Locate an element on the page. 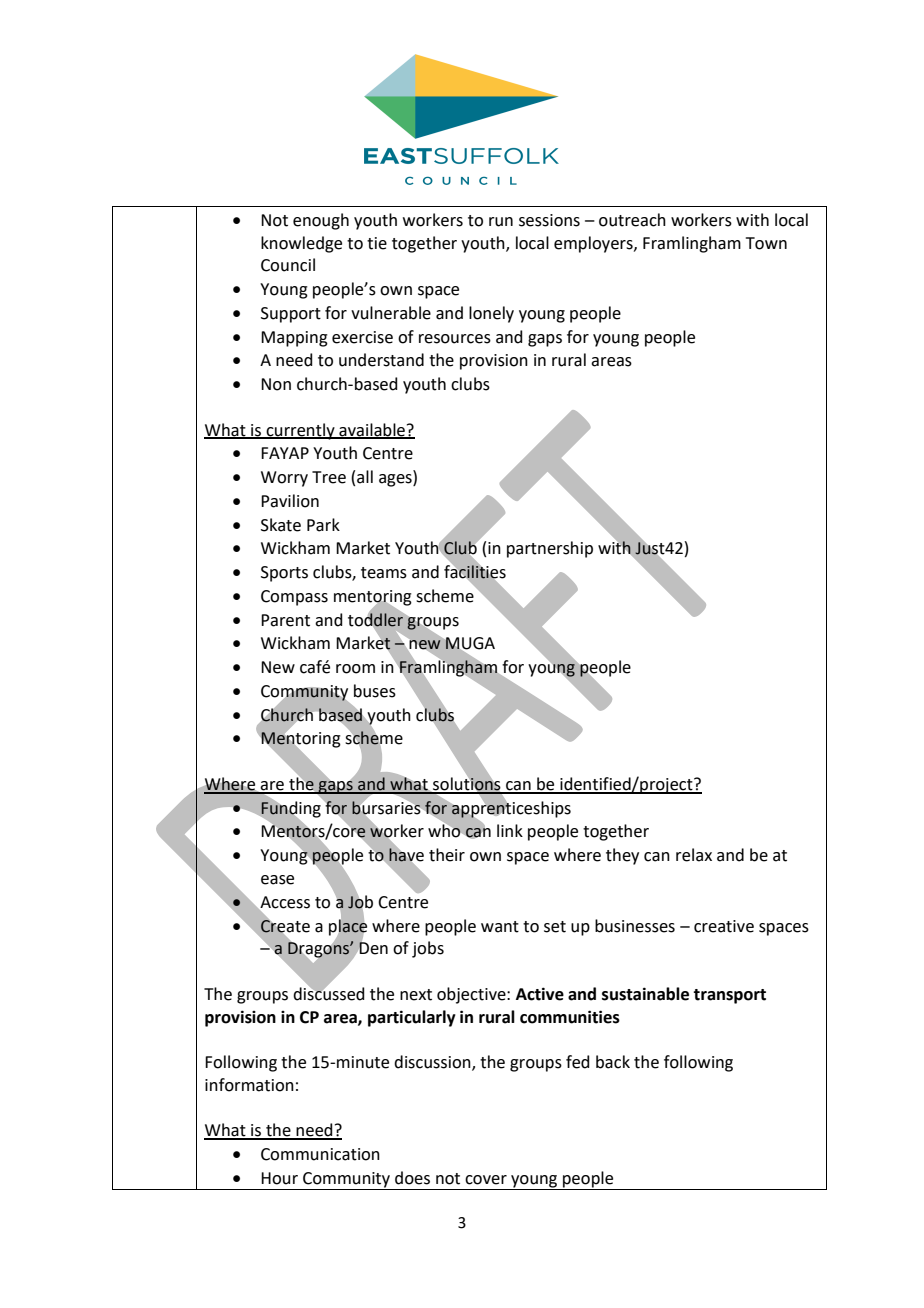  relax is located at coordinates (694, 855).
